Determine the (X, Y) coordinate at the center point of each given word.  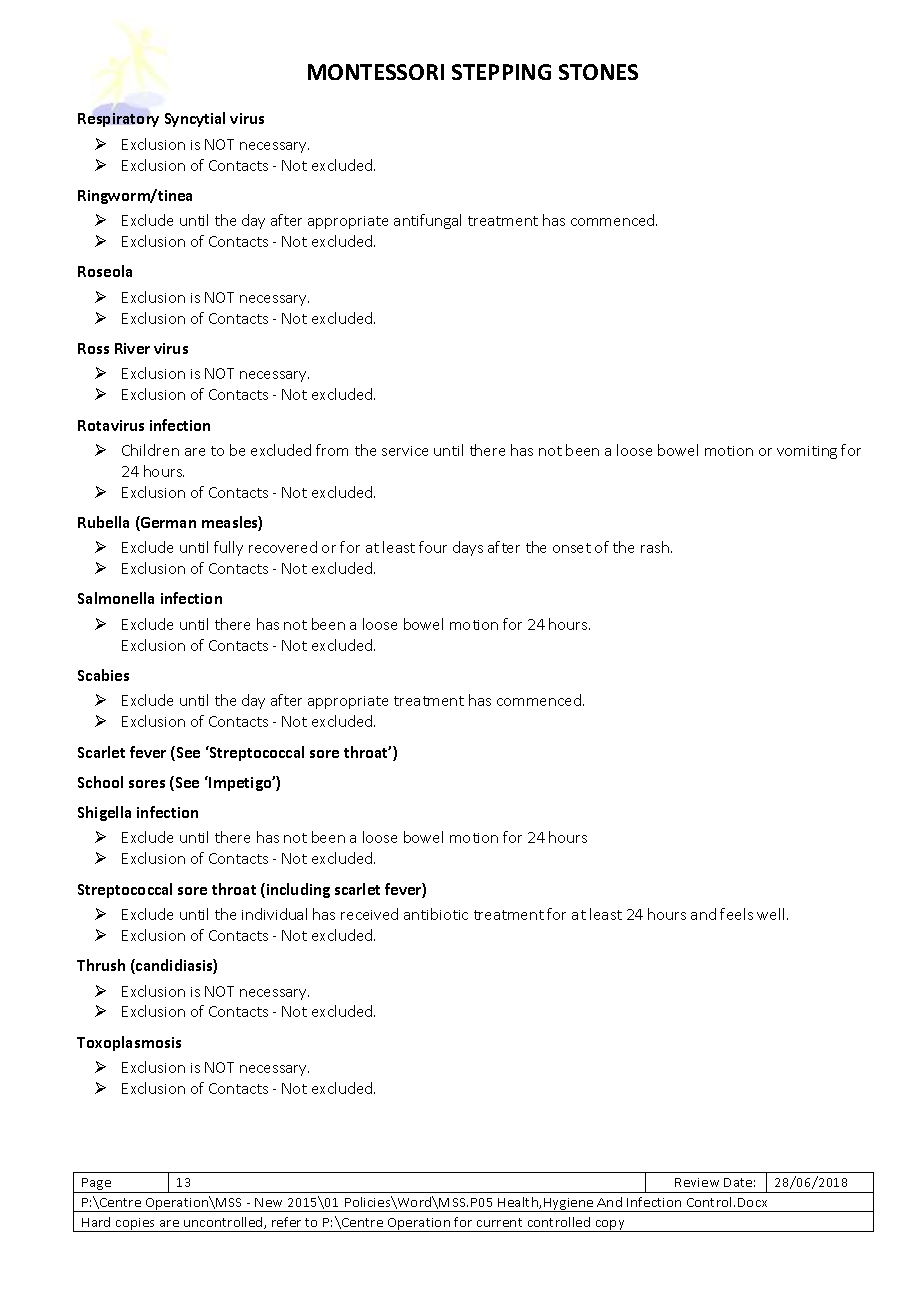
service (405, 451)
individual (274, 914)
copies (136, 1225)
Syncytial (195, 119)
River (132, 348)
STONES (598, 72)
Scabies (103, 675)
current (499, 1222)
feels (736, 914)
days (468, 548)
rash (655, 547)
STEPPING (501, 72)
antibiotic (436, 914)
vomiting (807, 452)
